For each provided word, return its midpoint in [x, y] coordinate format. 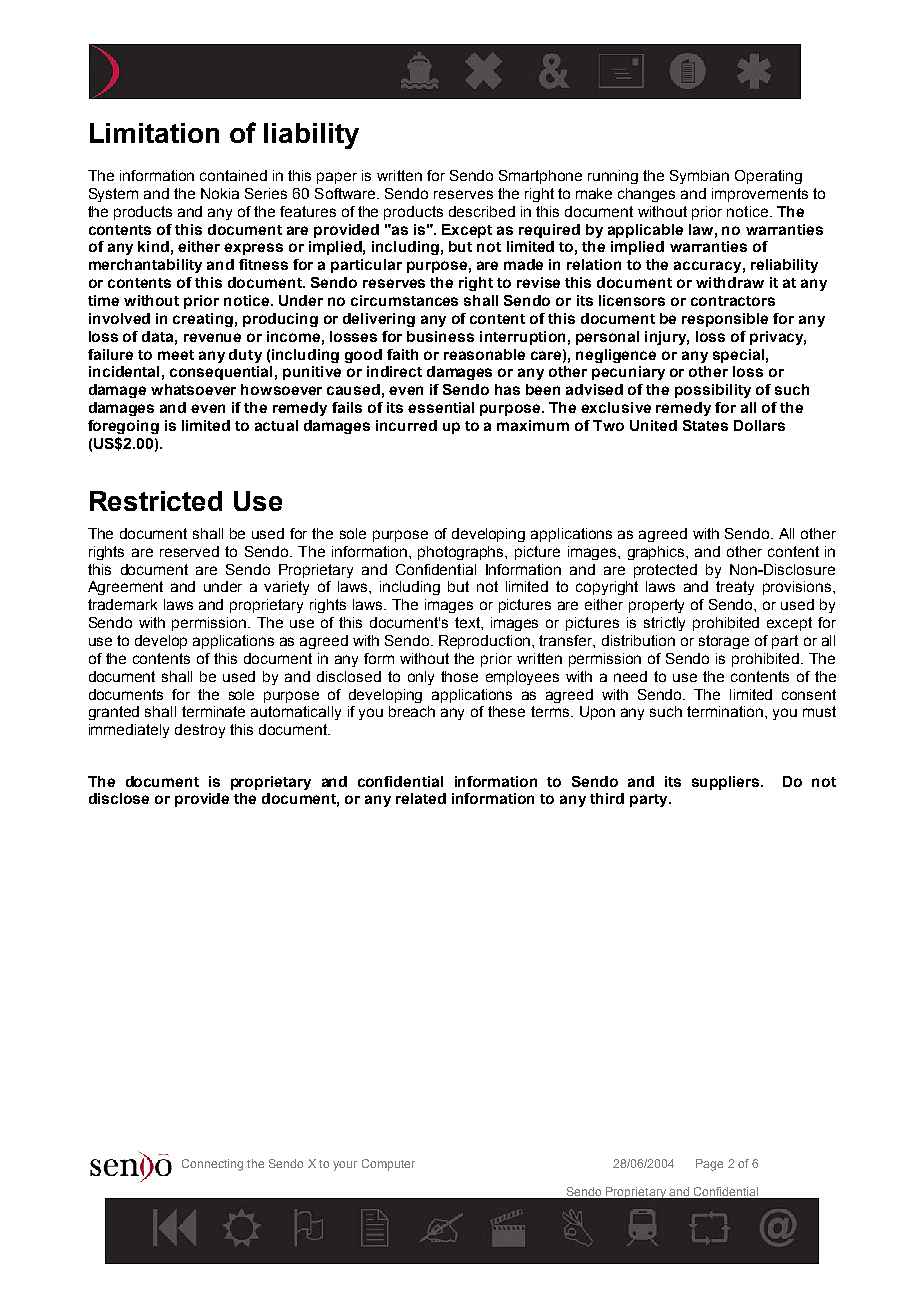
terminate [213, 711]
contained [233, 175]
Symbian [699, 177]
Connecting [212, 1165]
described [482, 211]
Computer [388, 1165]
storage [724, 642]
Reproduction [486, 642]
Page [709, 1165]
